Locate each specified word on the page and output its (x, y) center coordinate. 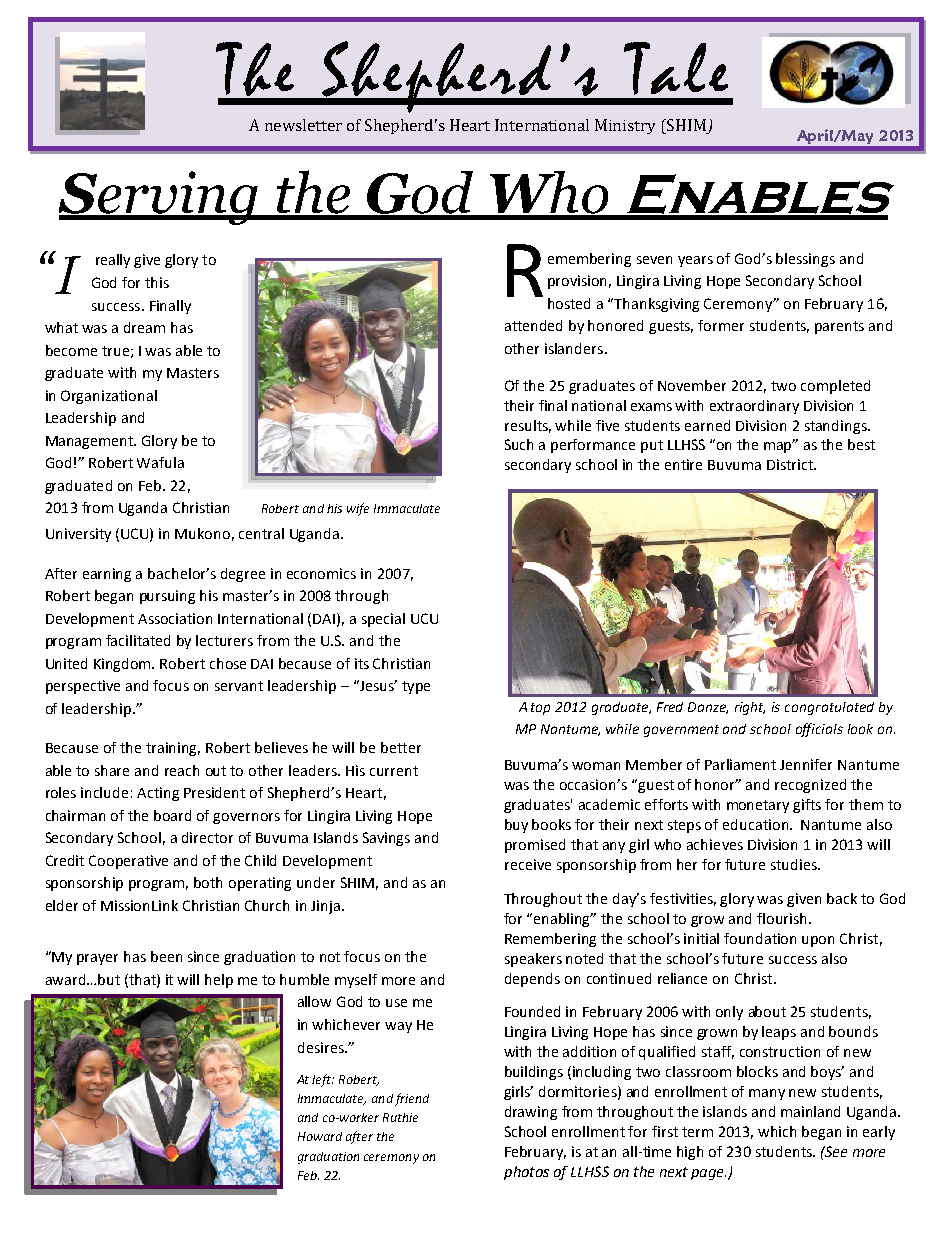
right (750, 708)
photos (526, 1173)
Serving (159, 198)
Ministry (625, 126)
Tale (676, 68)
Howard (320, 1136)
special (383, 620)
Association (175, 618)
